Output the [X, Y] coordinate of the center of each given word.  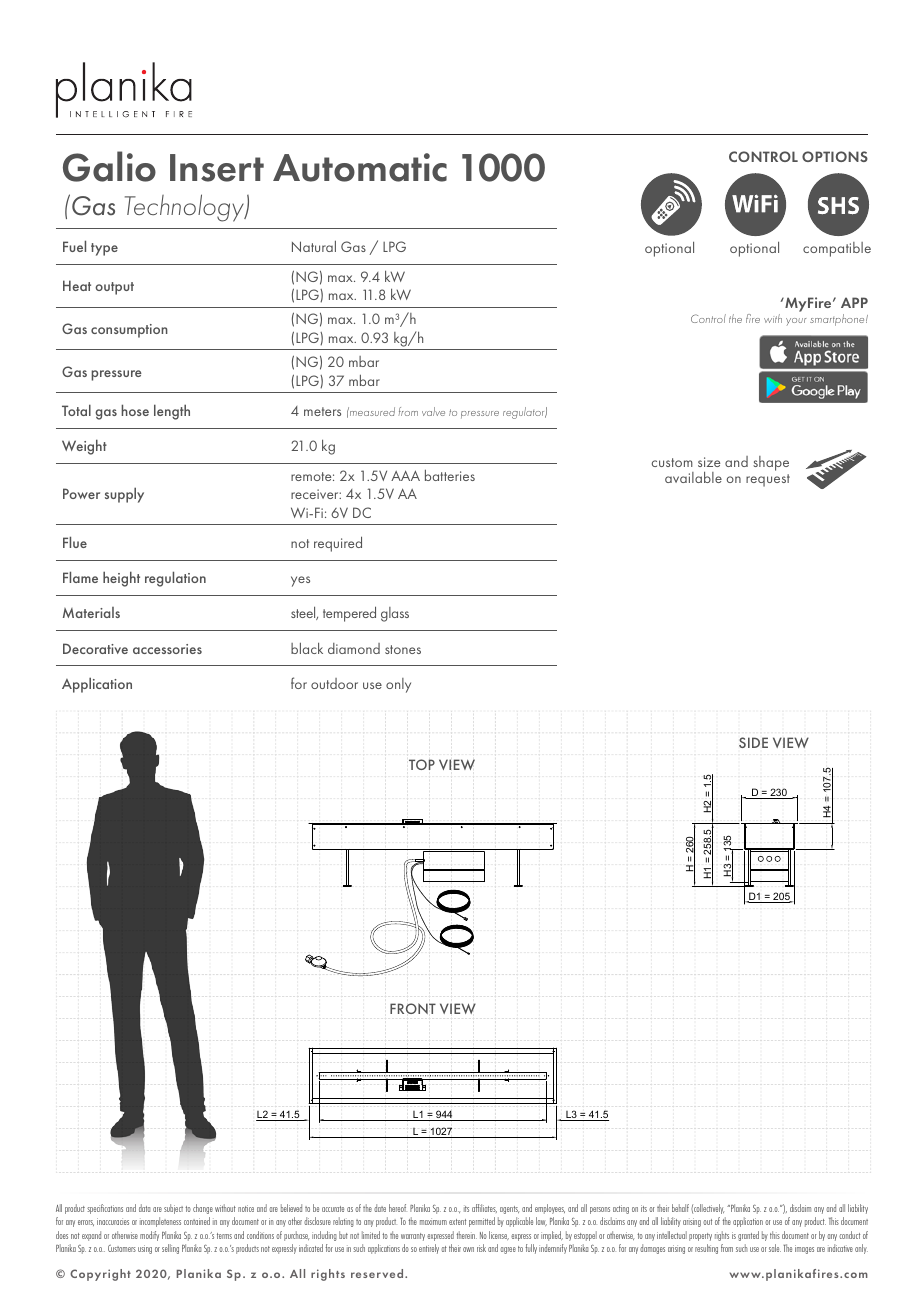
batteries [450, 475]
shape [771, 463]
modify [149, 1236]
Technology [185, 208]
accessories [167, 649]
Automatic [360, 167]
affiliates [484, 1208]
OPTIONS [835, 156]
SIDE [753, 742]
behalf [680, 1208]
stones [403, 649]
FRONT [413, 1008]
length [172, 412]
